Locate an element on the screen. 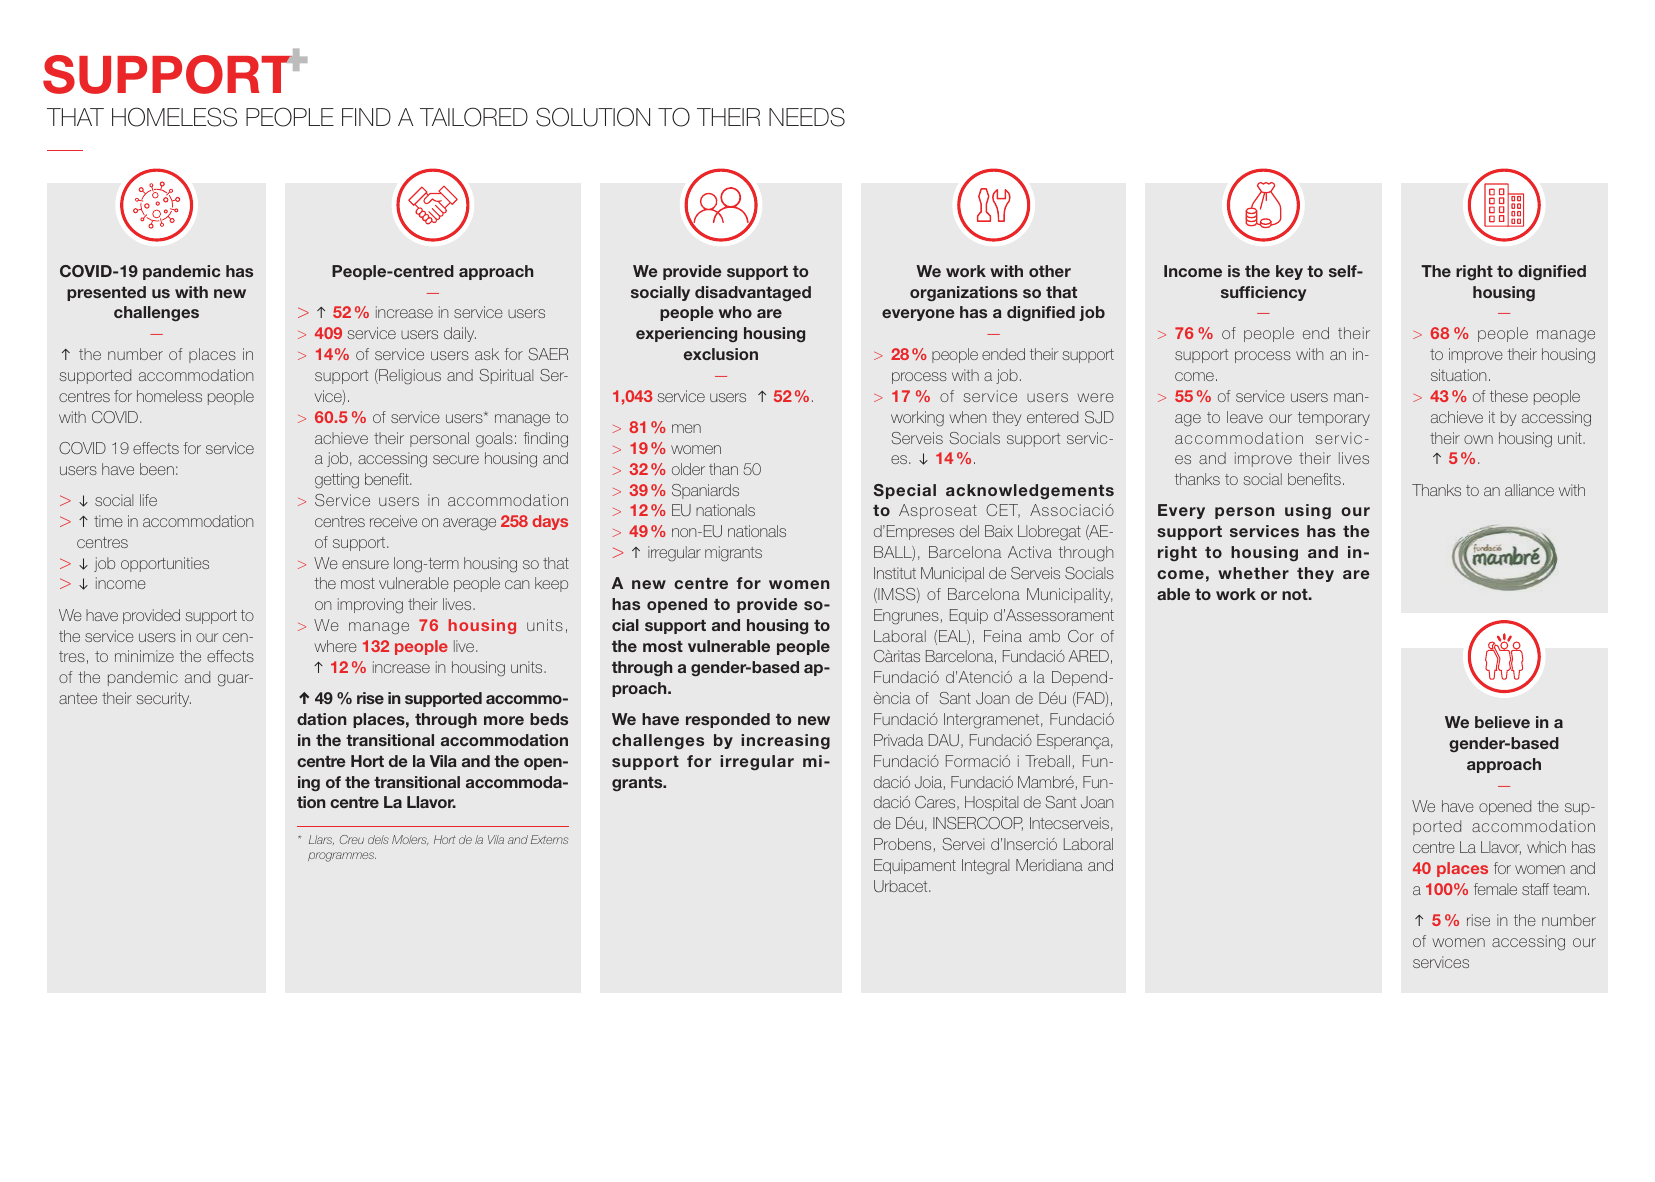  Spaniards is located at coordinates (705, 491).
